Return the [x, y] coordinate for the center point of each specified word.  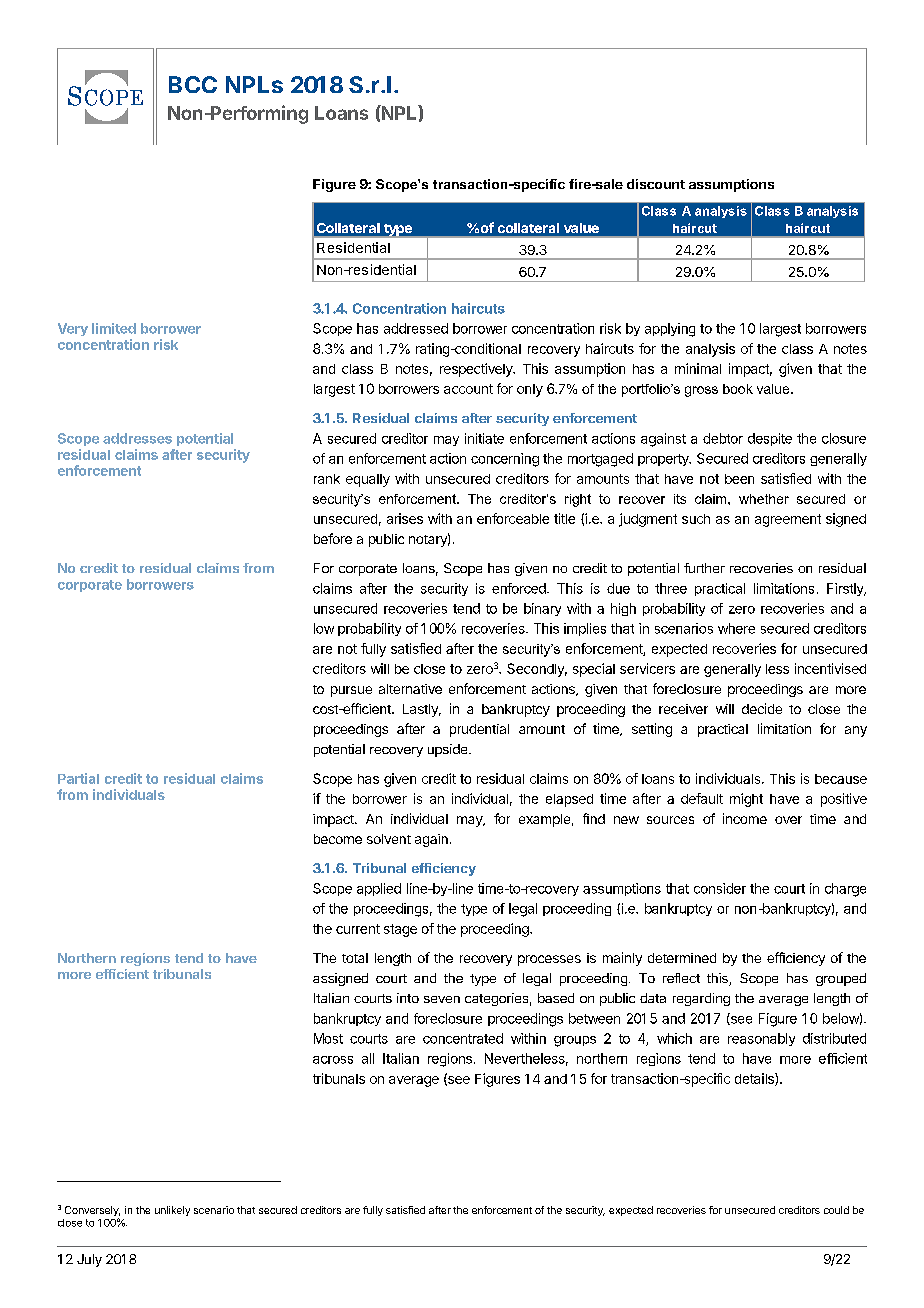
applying [670, 330]
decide [762, 708]
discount [656, 184]
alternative [410, 689]
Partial [78, 778]
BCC [193, 84]
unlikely [172, 1211]
